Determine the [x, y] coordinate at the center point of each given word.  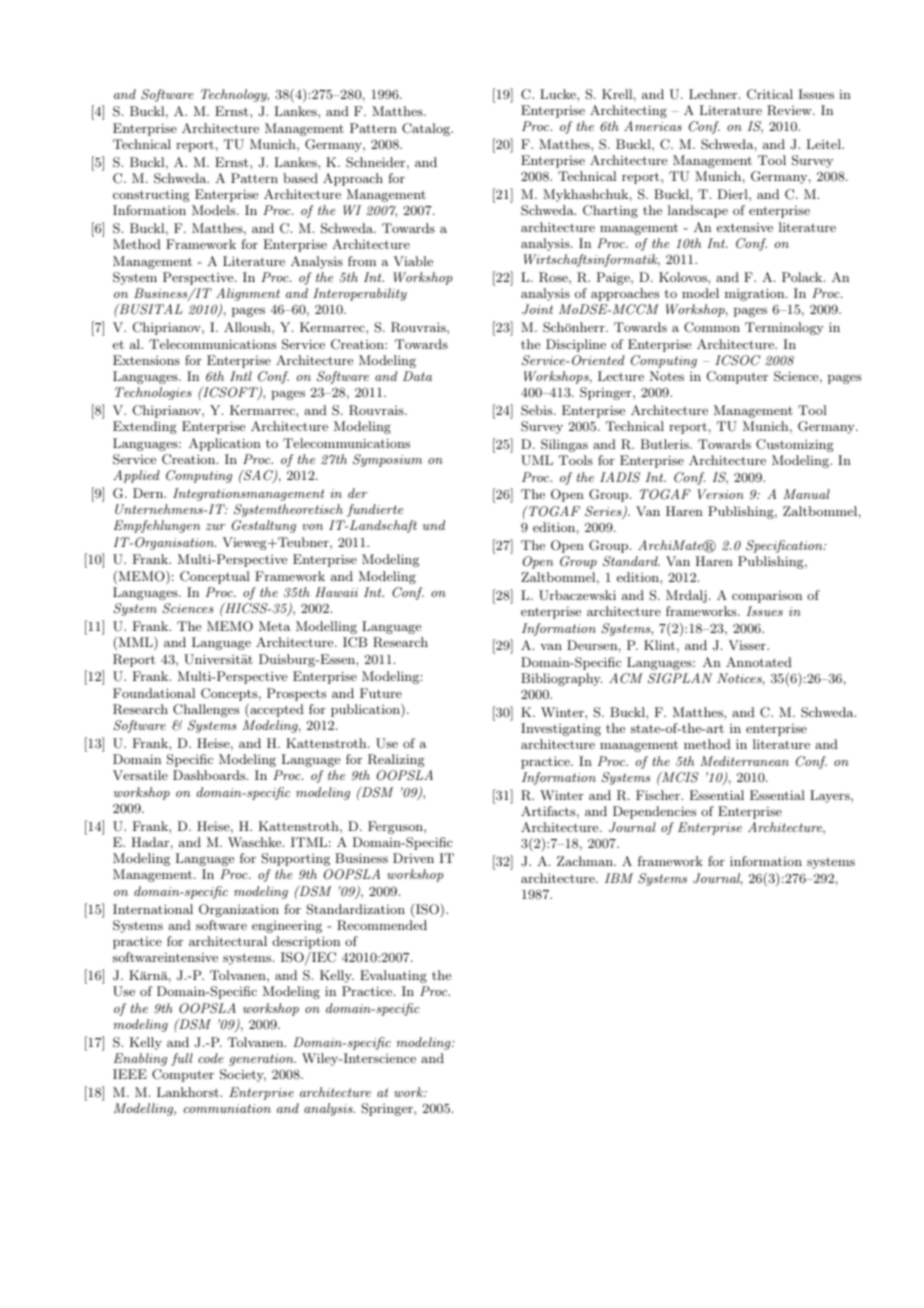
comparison [767, 597]
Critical [770, 94]
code [211, 1058]
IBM [619, 878]
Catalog [427, 129]
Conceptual [215, 577]
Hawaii [336, 592]
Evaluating [393, 976]
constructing [151, 195]
